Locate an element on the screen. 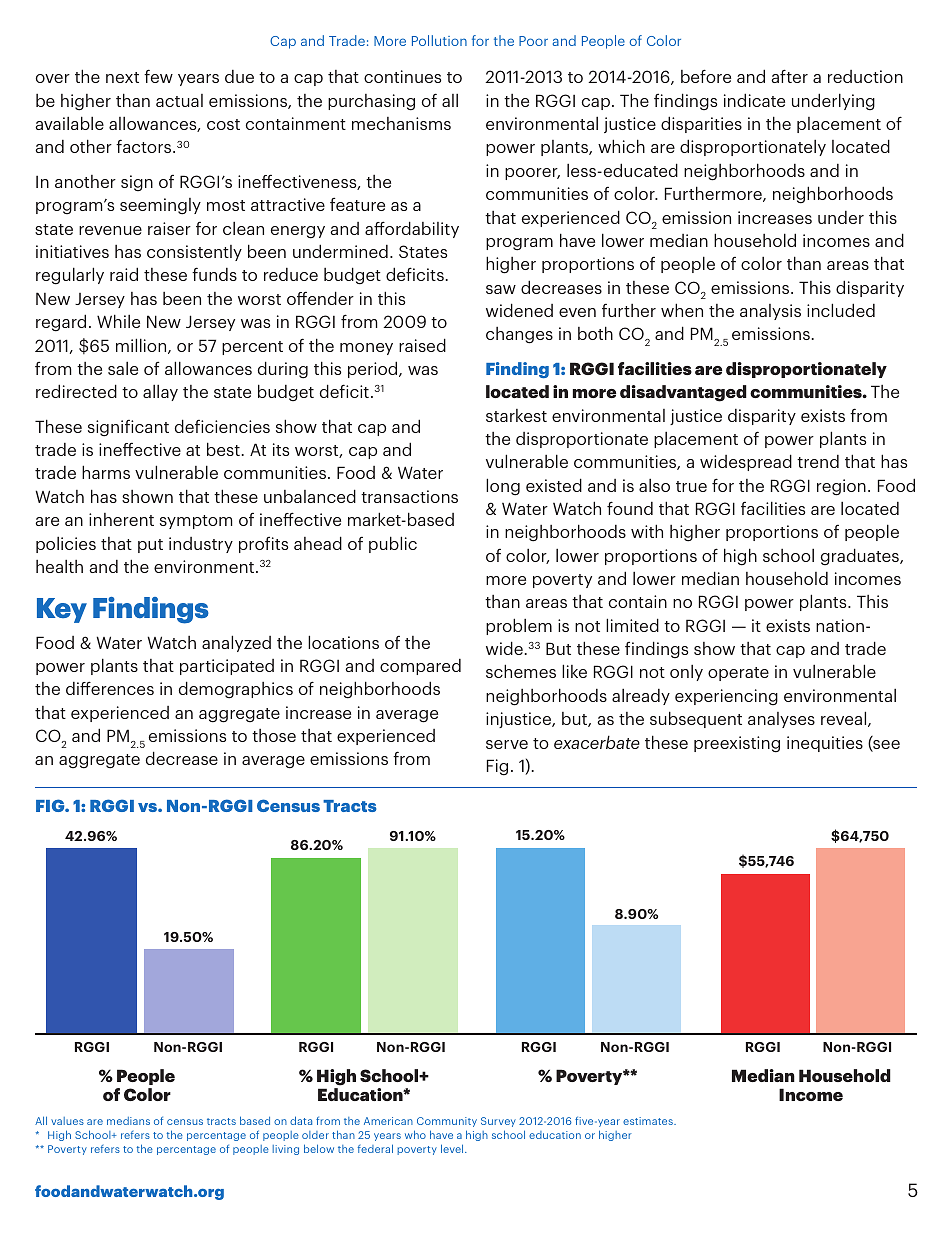  starkest is located at coordinates (516, 415).
